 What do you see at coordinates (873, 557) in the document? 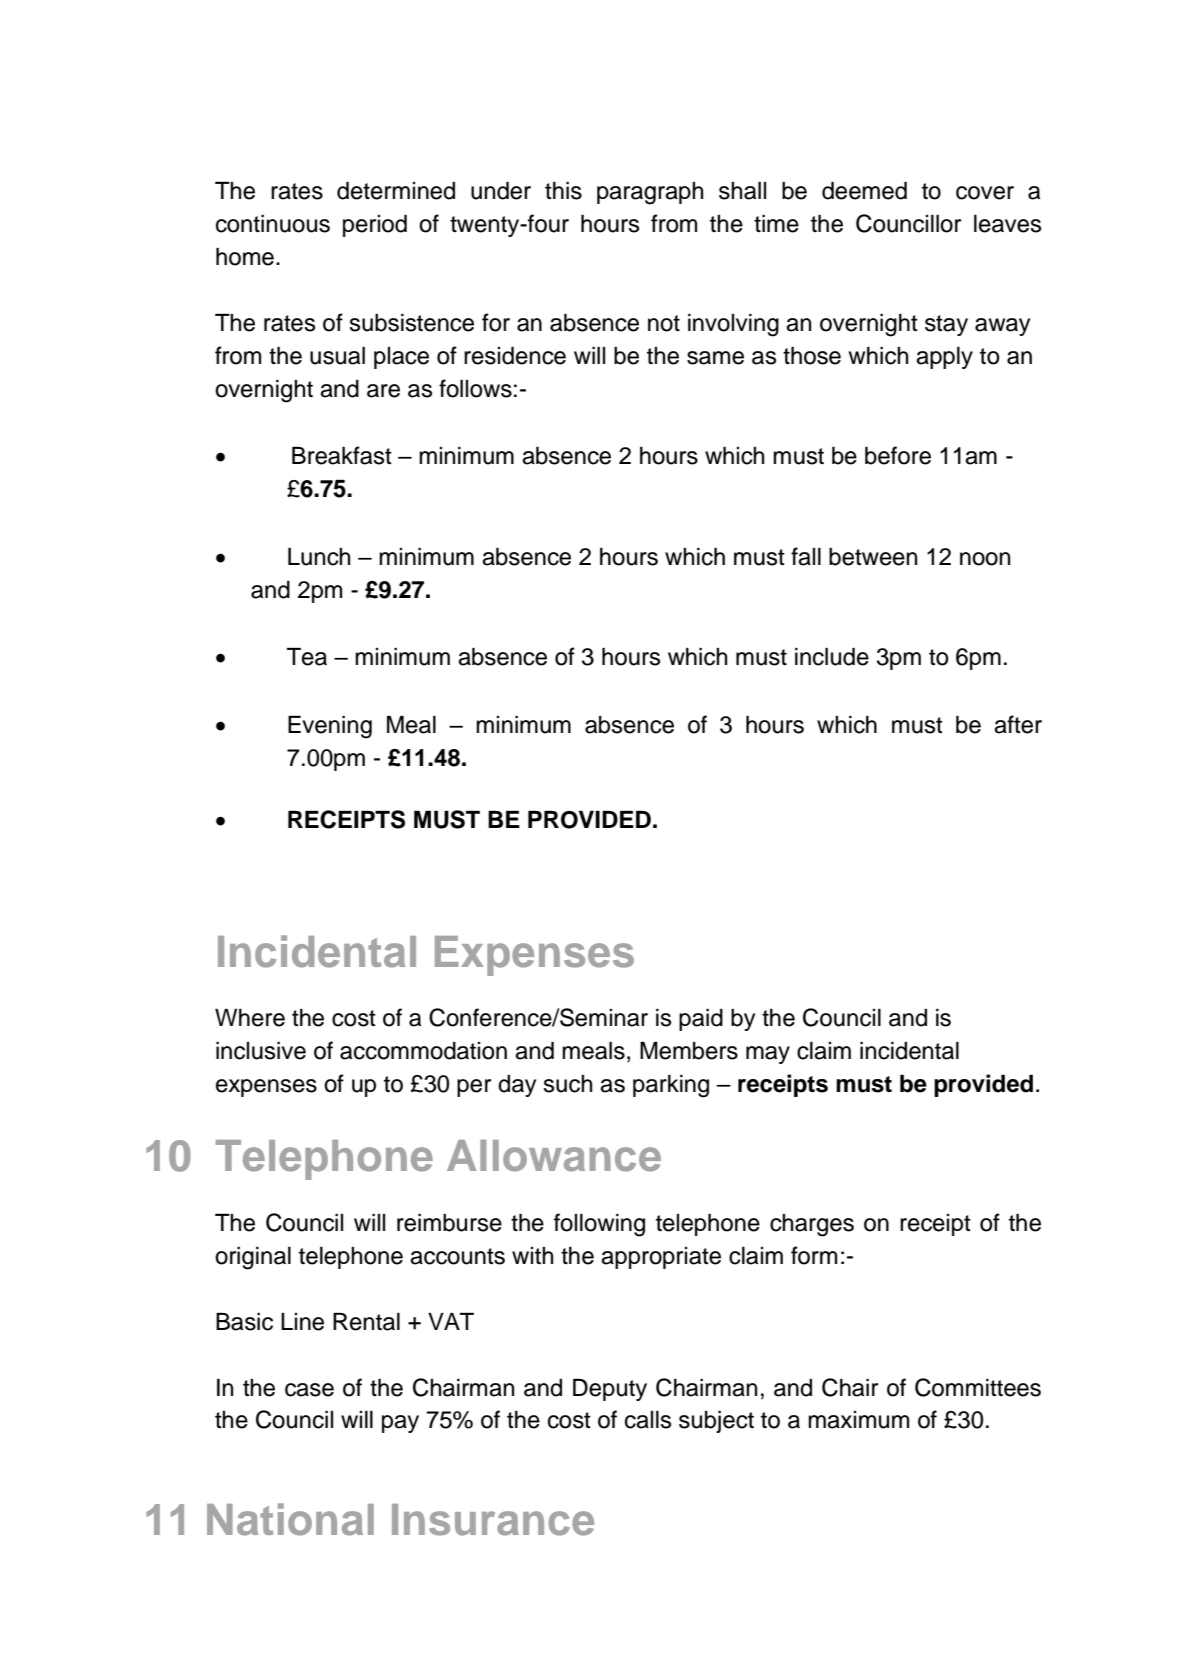
I see `between` at bounding box center [873, 557].
